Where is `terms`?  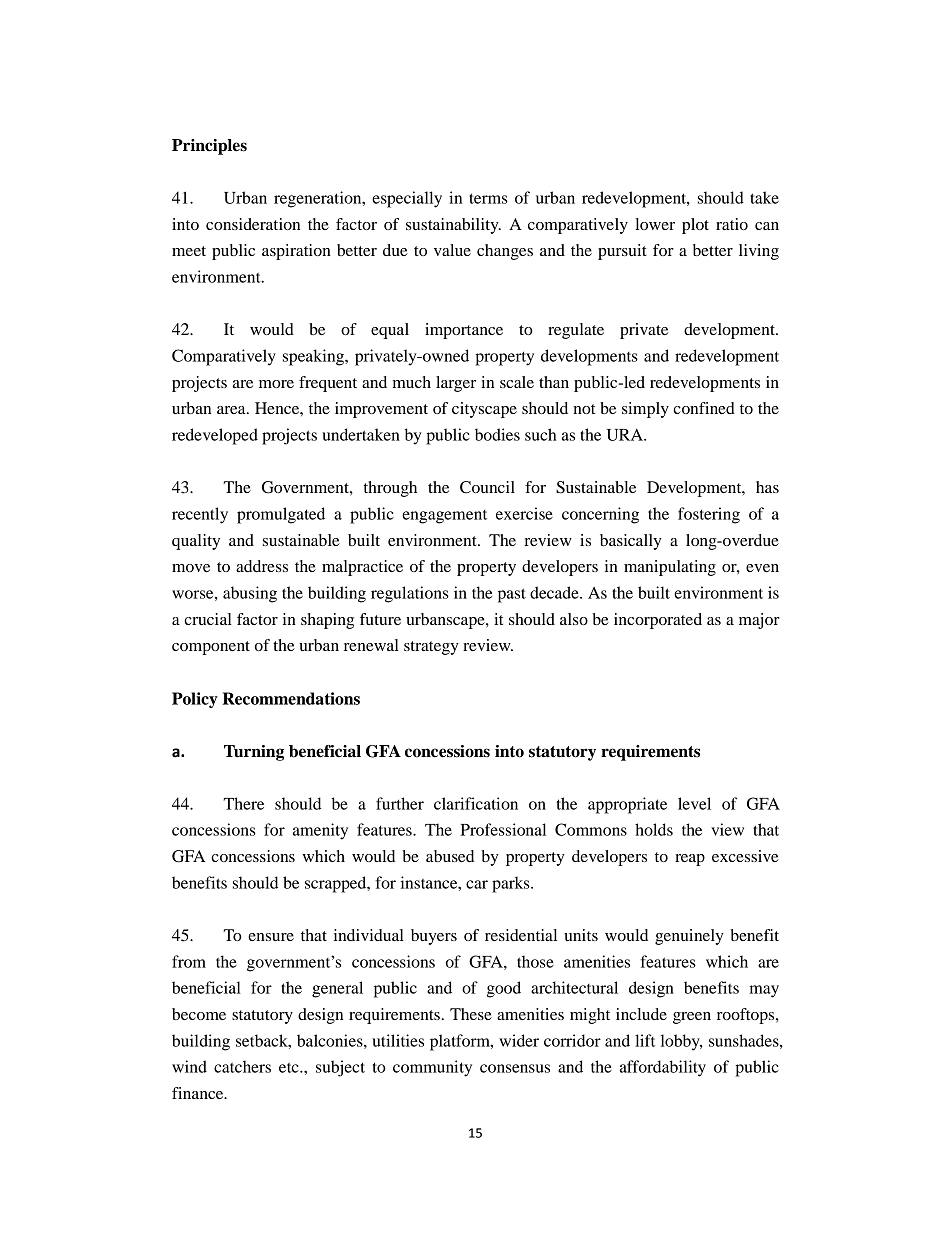
terms is located at coordinates (488, 198).
